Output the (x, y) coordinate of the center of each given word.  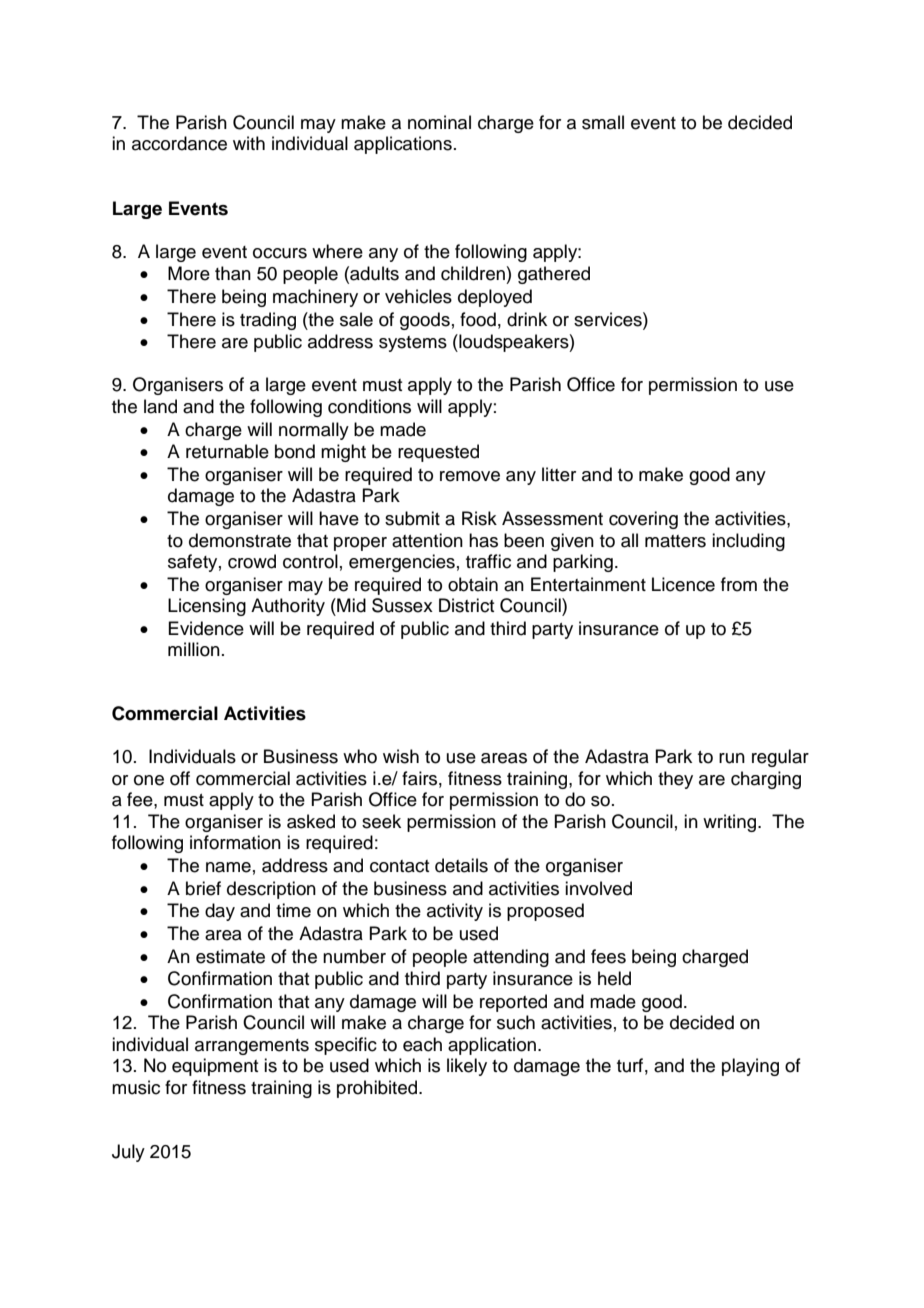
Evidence (206, 628)
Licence (683, 584)
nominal (439, 122)
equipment (215, 1067)
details (461, 865)
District (466, 605)
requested (438, 453)
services (609, 319)
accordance (179, 143)
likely (467, 1067)
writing (731, 823)
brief (203, 888)
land (160, 406)
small (603, 122)
